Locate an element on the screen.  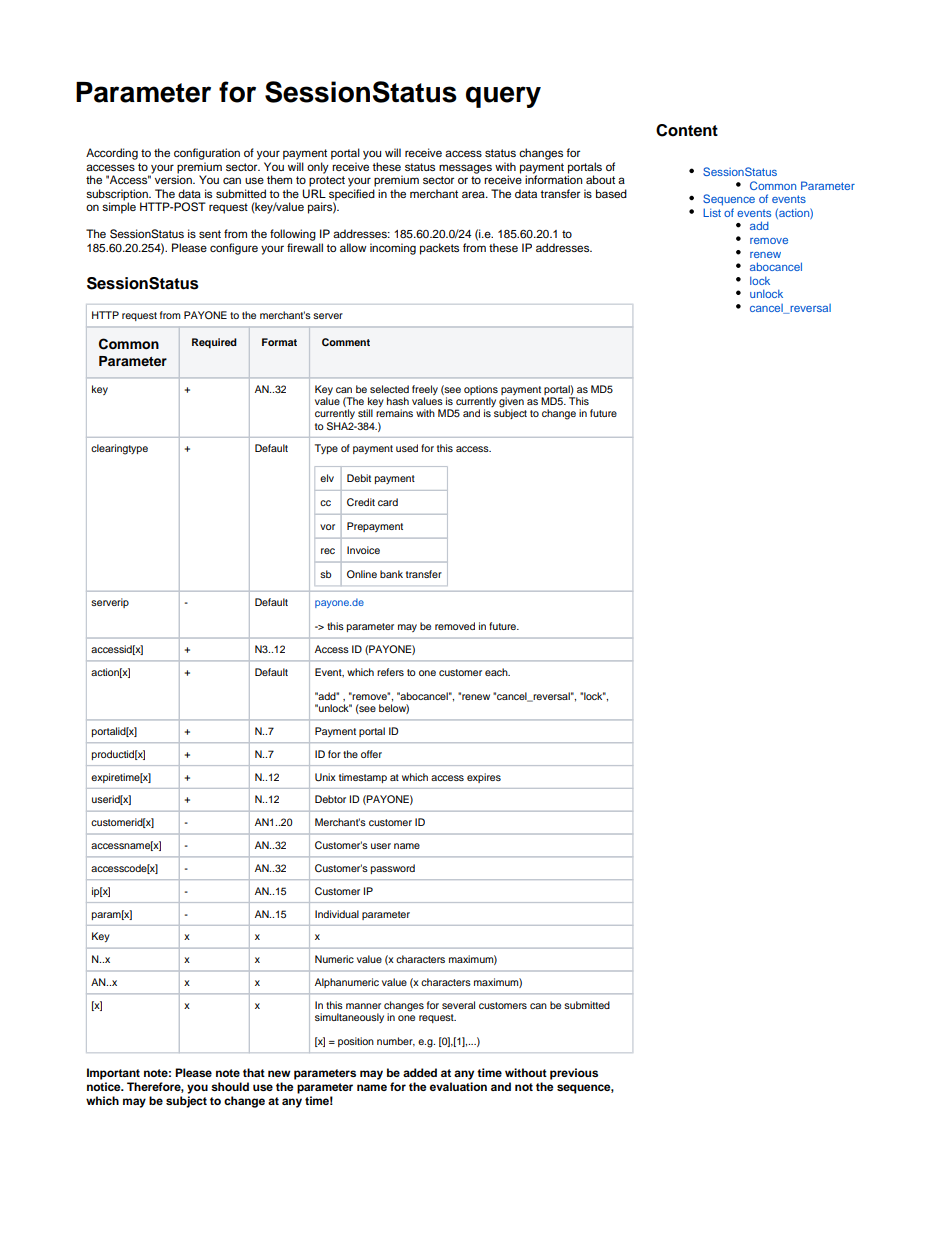
should is located at coordinates (230, 1086).
